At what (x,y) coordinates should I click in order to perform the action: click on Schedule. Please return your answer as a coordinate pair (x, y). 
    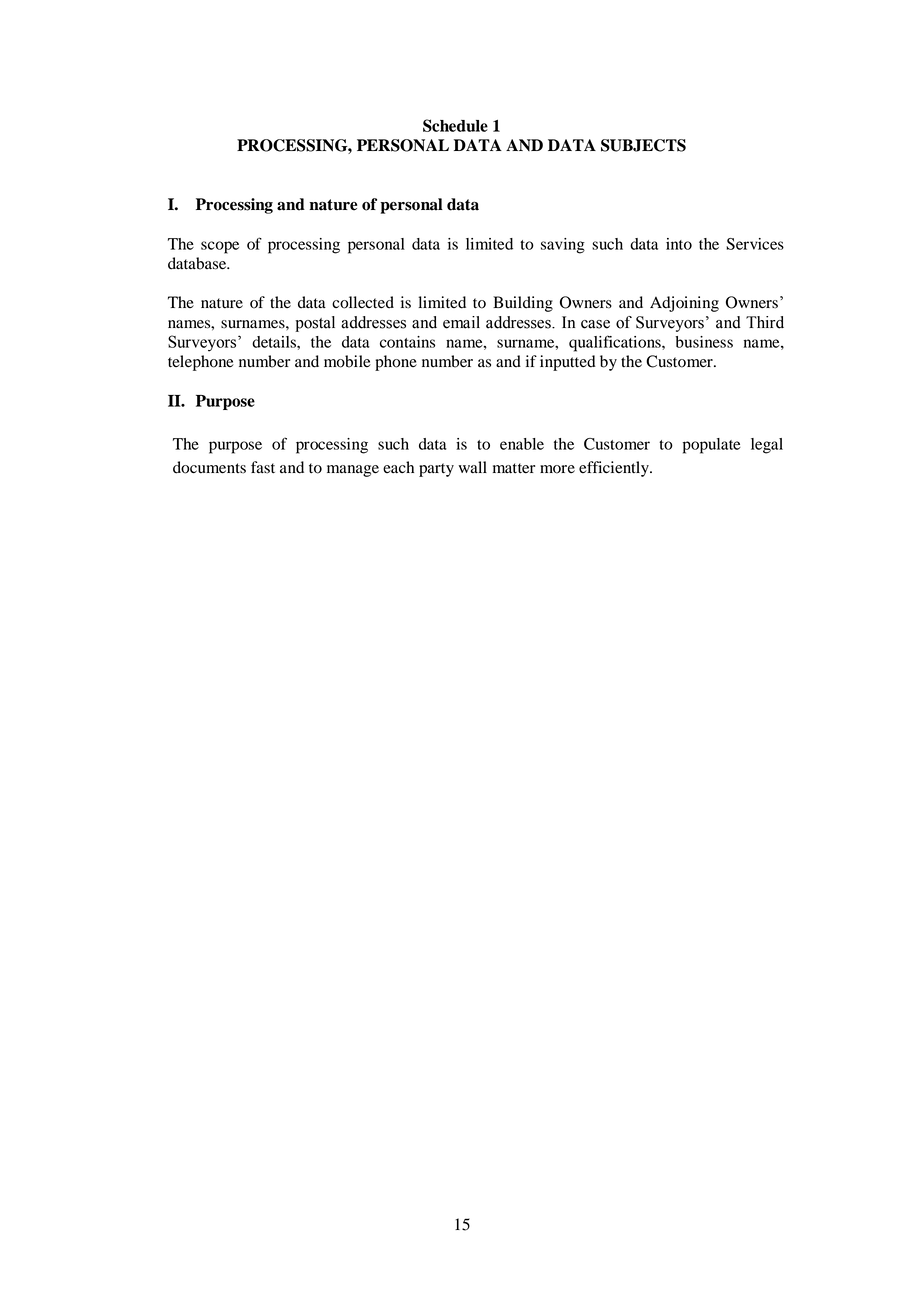
    Looking at the image, I should click on (455, 125).
